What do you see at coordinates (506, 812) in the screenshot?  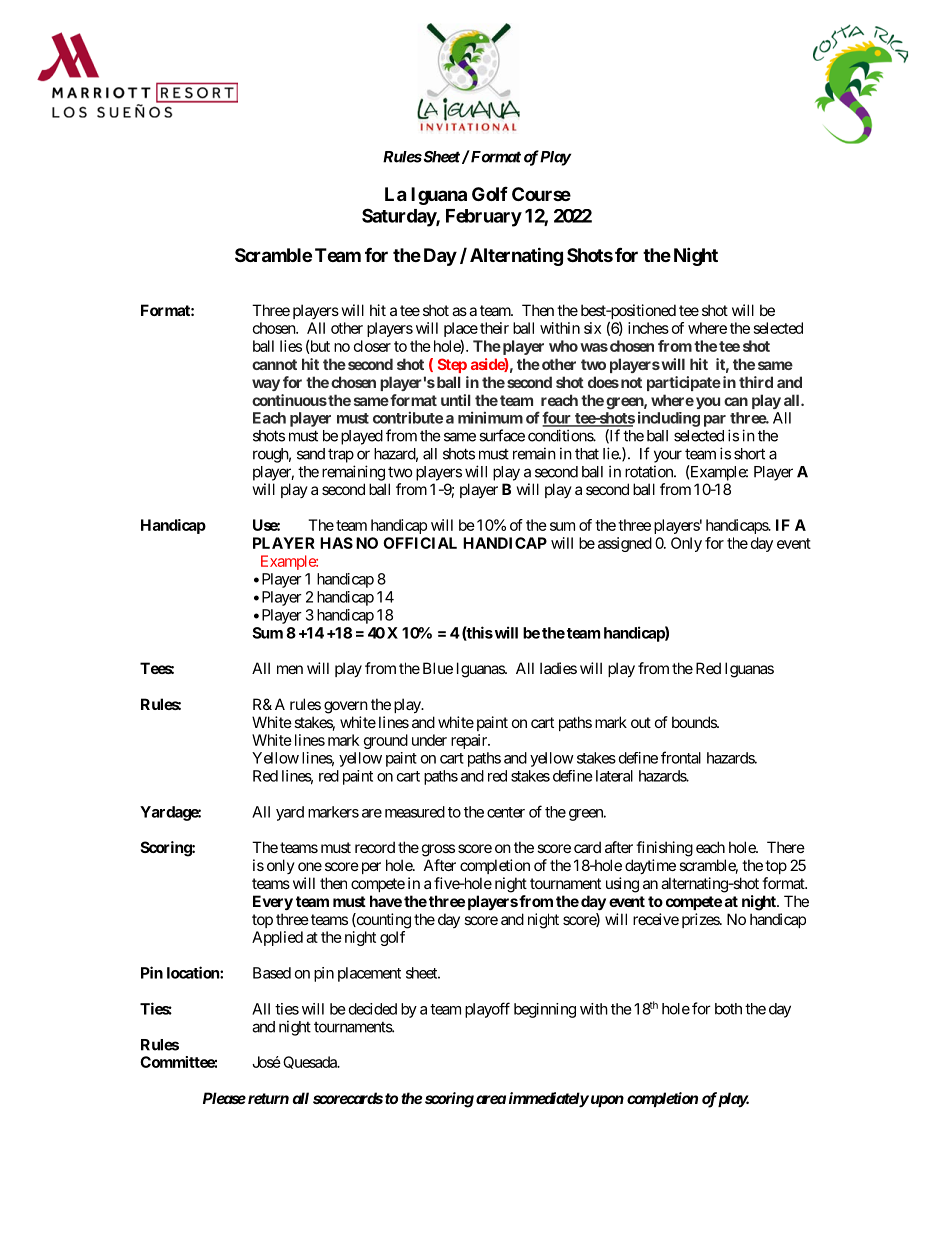 I see `center` at bounding box center [506, 812].
